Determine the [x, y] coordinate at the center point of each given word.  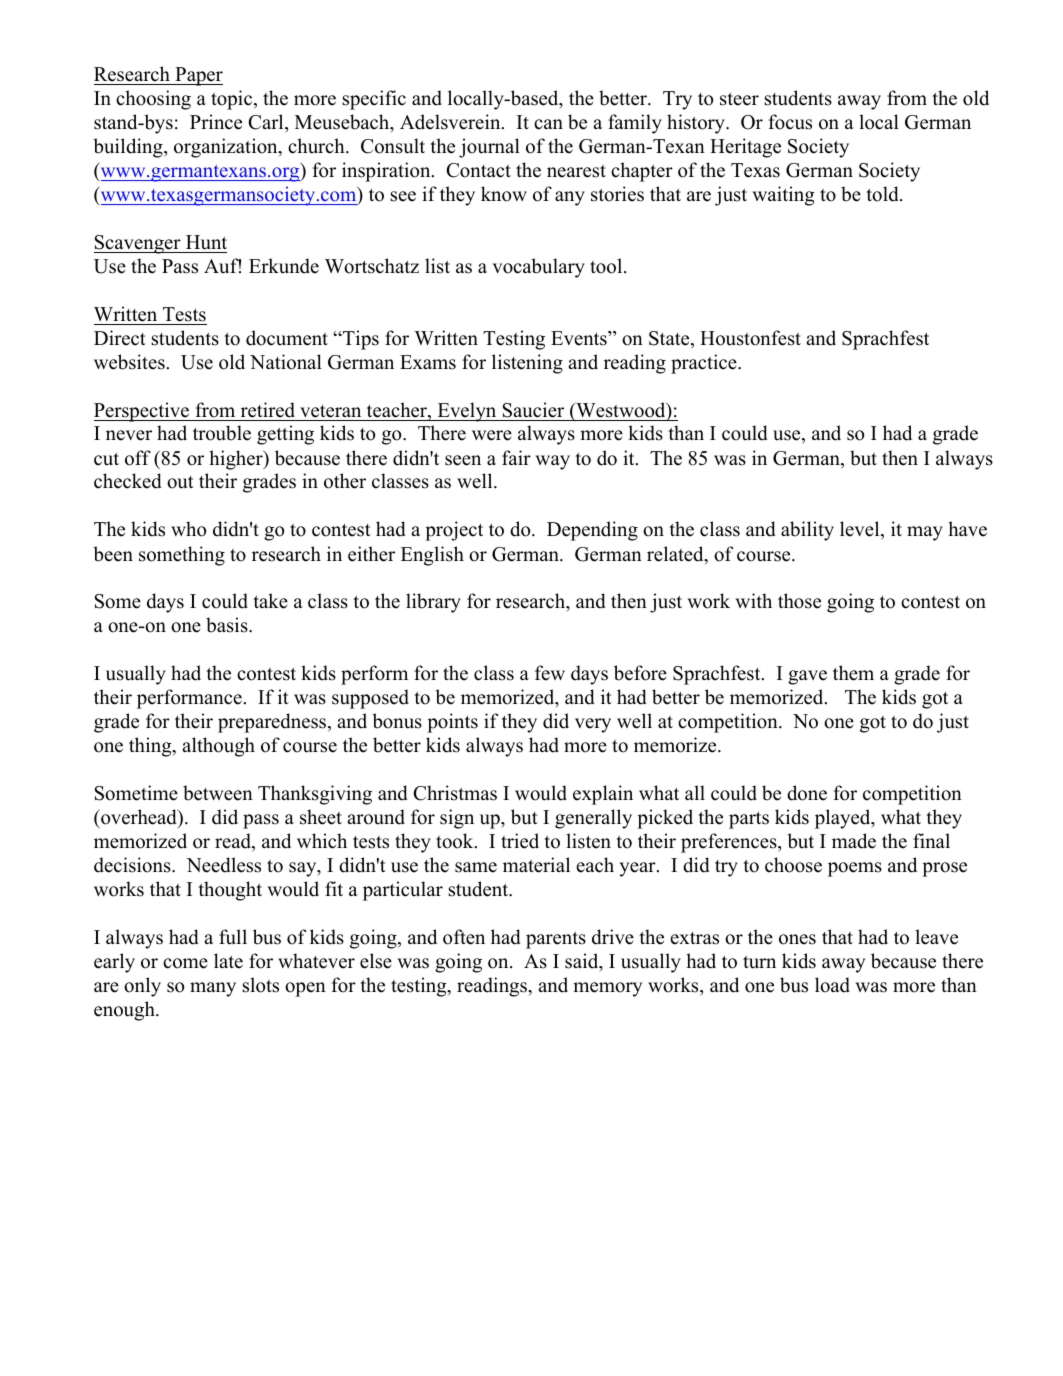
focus [790, 122]
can [548, 124]
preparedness [273, 723]
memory [607, 989]
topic [233, 100]
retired [268, 410]
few [550, 673]
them [853, 673]
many [213, 989]
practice [705, 364]
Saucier [533, 410]
